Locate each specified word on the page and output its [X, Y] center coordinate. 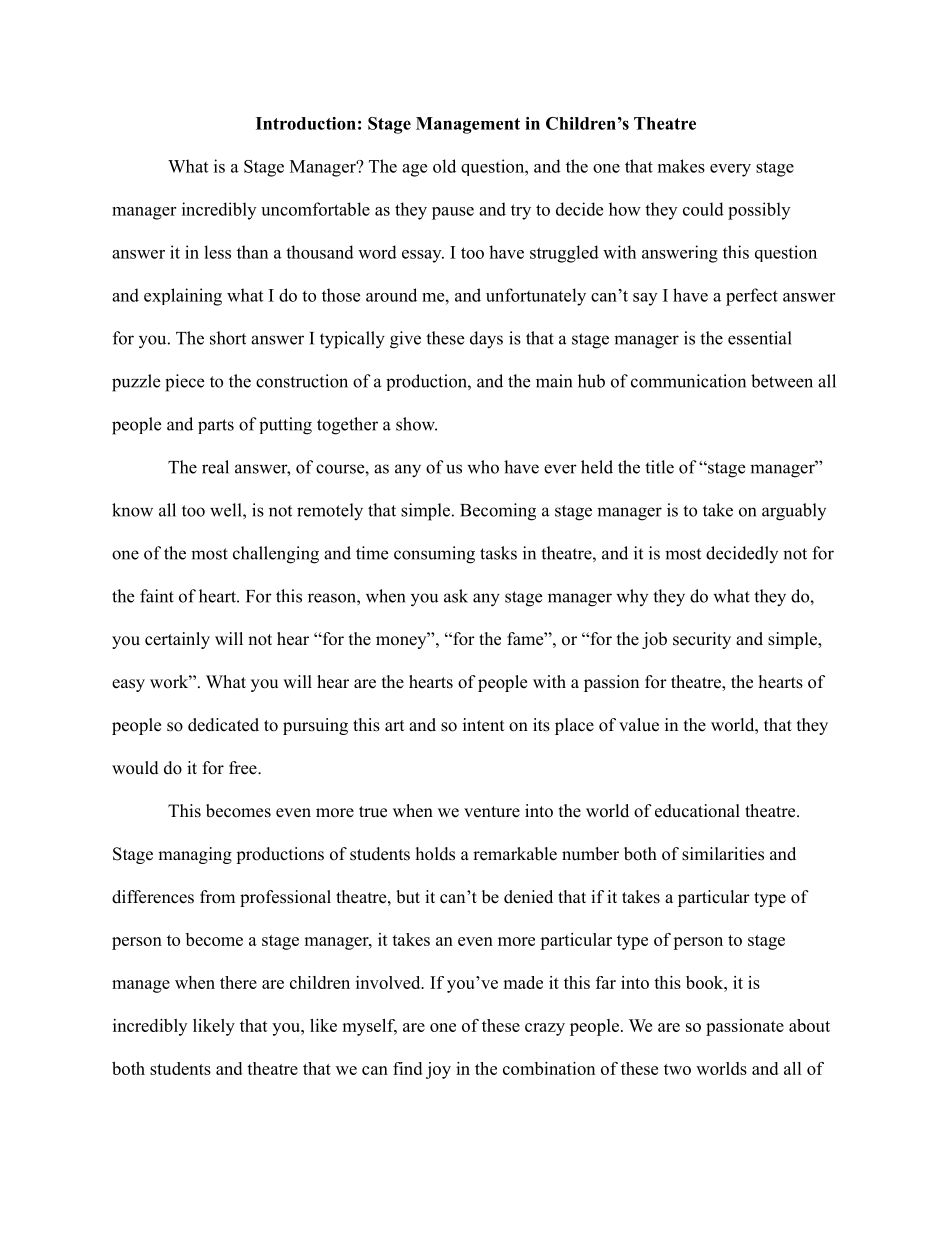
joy [438, 1070]
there [238, 982]
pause [453, 213]
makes [681, 166]
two [677, 1069]
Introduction [306, 123]
